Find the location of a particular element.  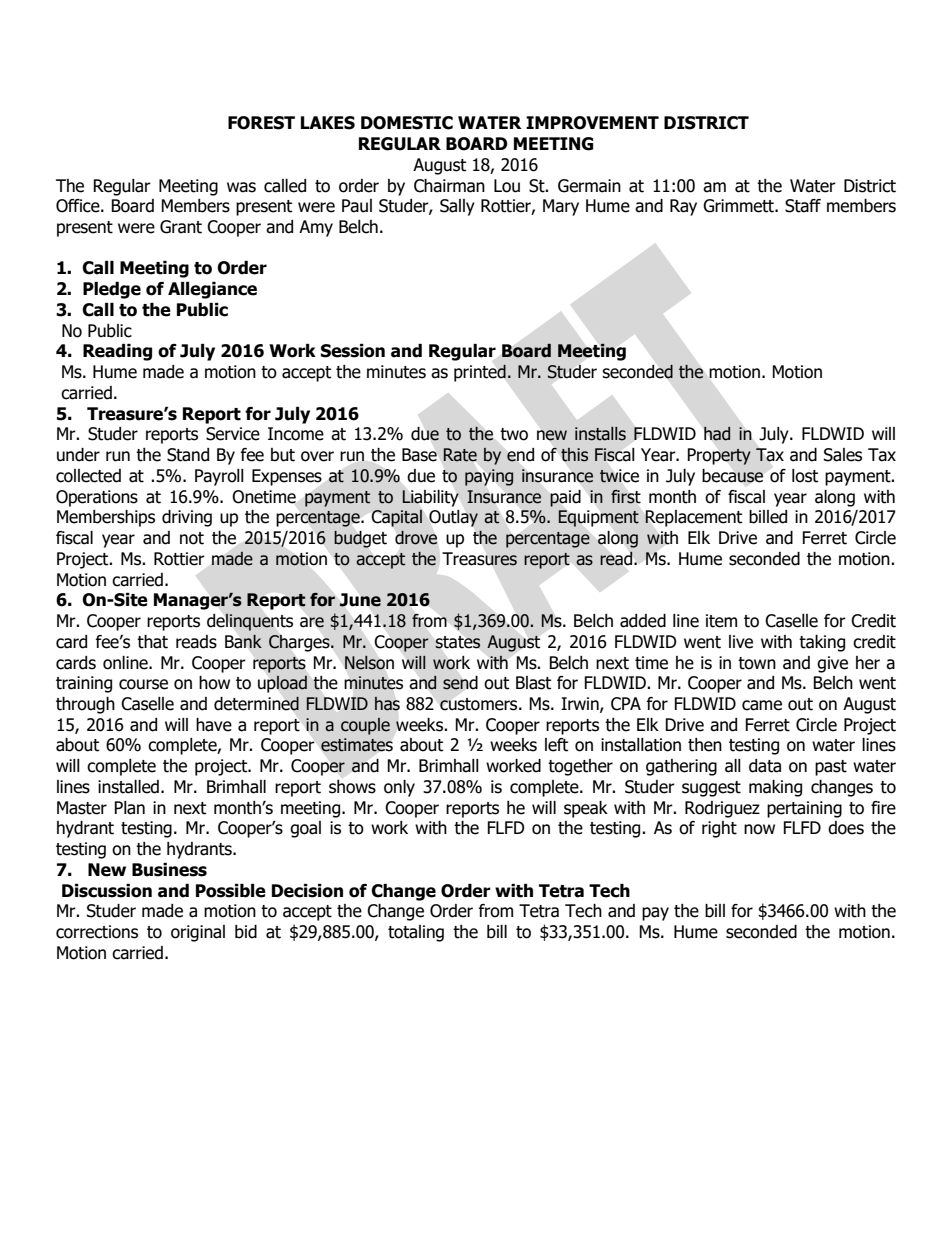

totaling is located at coordinates (416, 933).
